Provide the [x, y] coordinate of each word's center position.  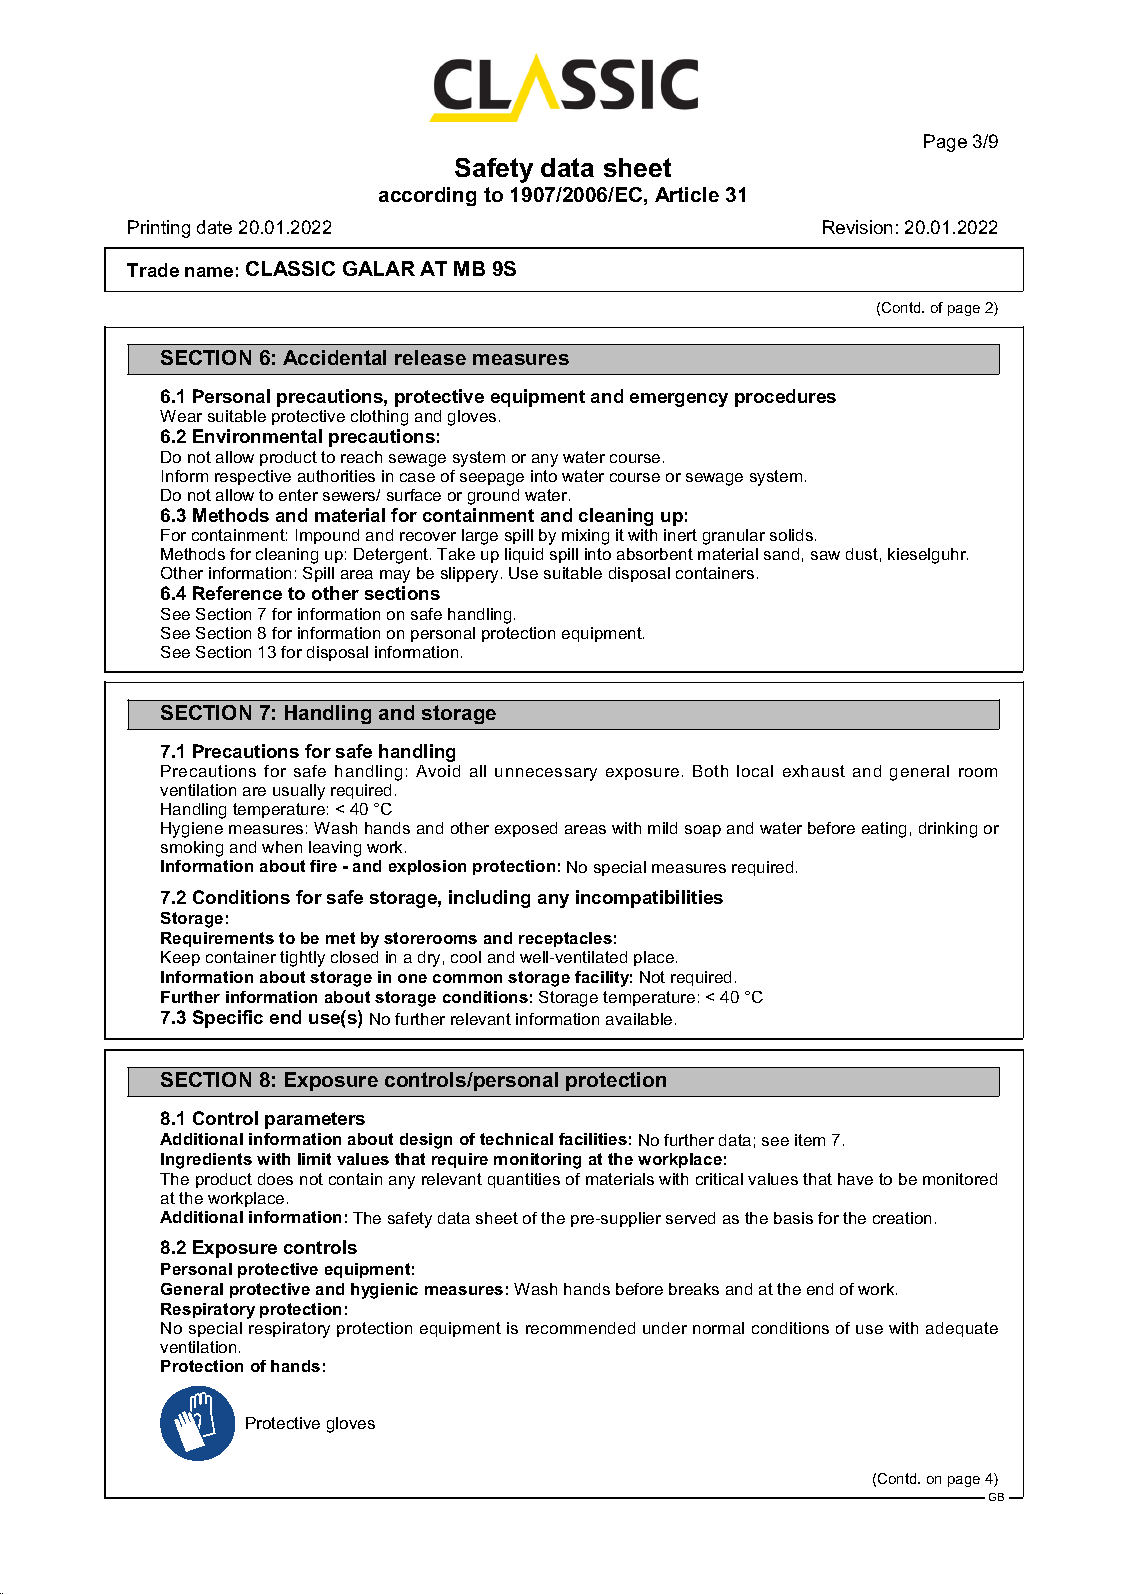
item [810, 1140]
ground [493, 497]
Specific [228, 1019]
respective [253, 477]
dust [862, 554]
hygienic [384, 1291]
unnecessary [546, 774]
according [427, 196]
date [214, 227]
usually [299, 792]
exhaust [814, 771]
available [639, 1019]
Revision [857, 227]
